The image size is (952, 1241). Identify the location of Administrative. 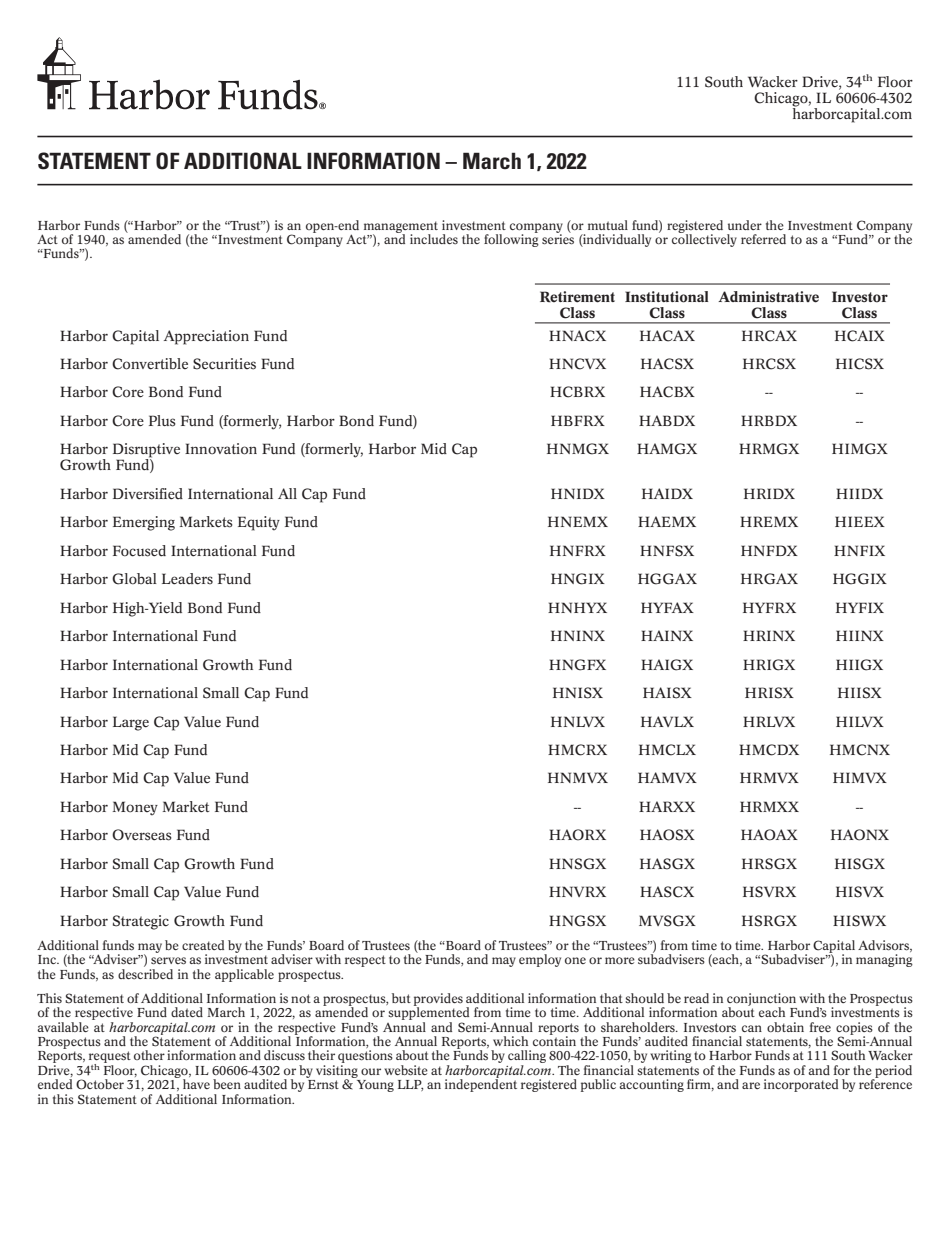
(768, 297).
